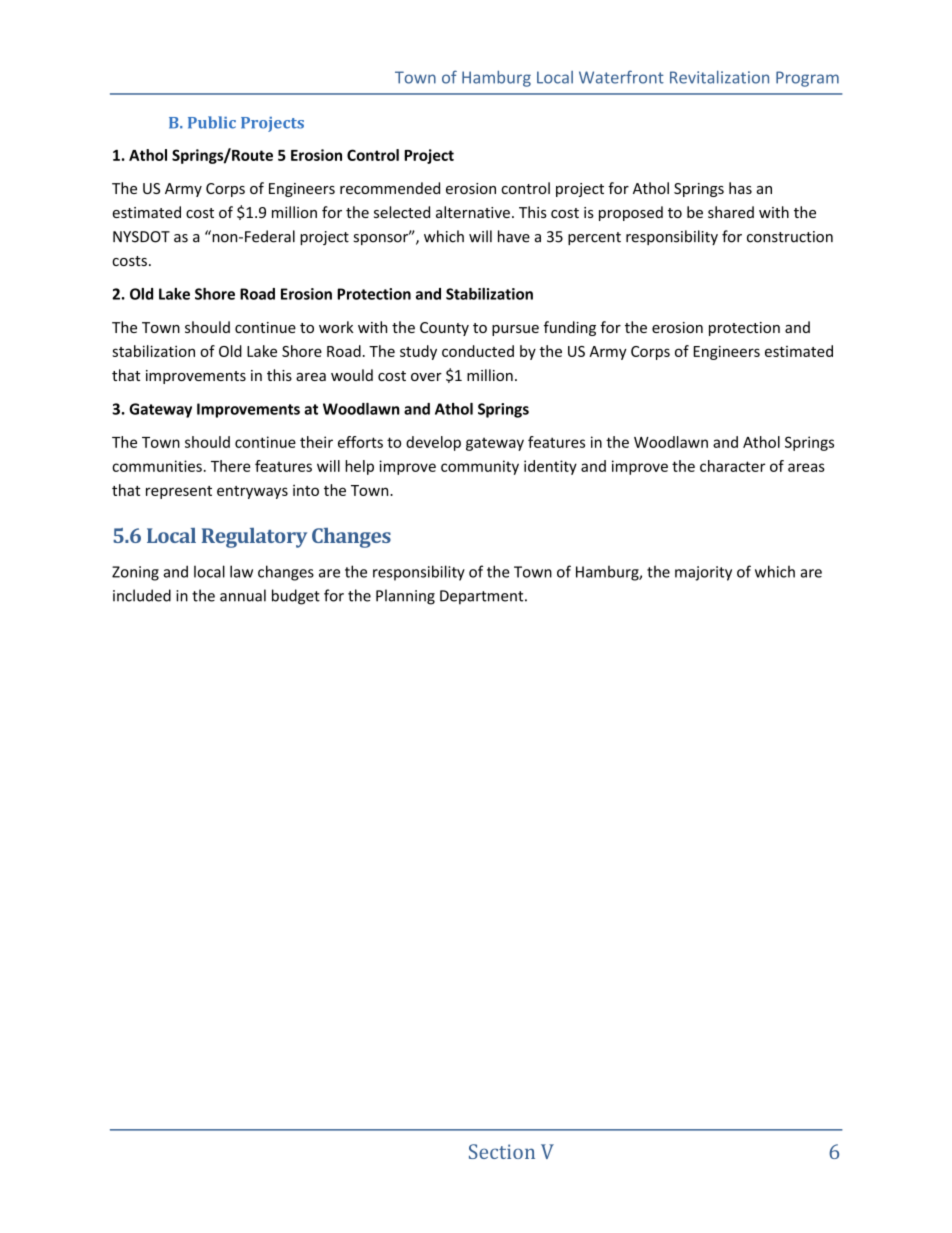  Describe the element at coordinates (719, 77) in the screenshot. I see `Revitalization` at that location.
